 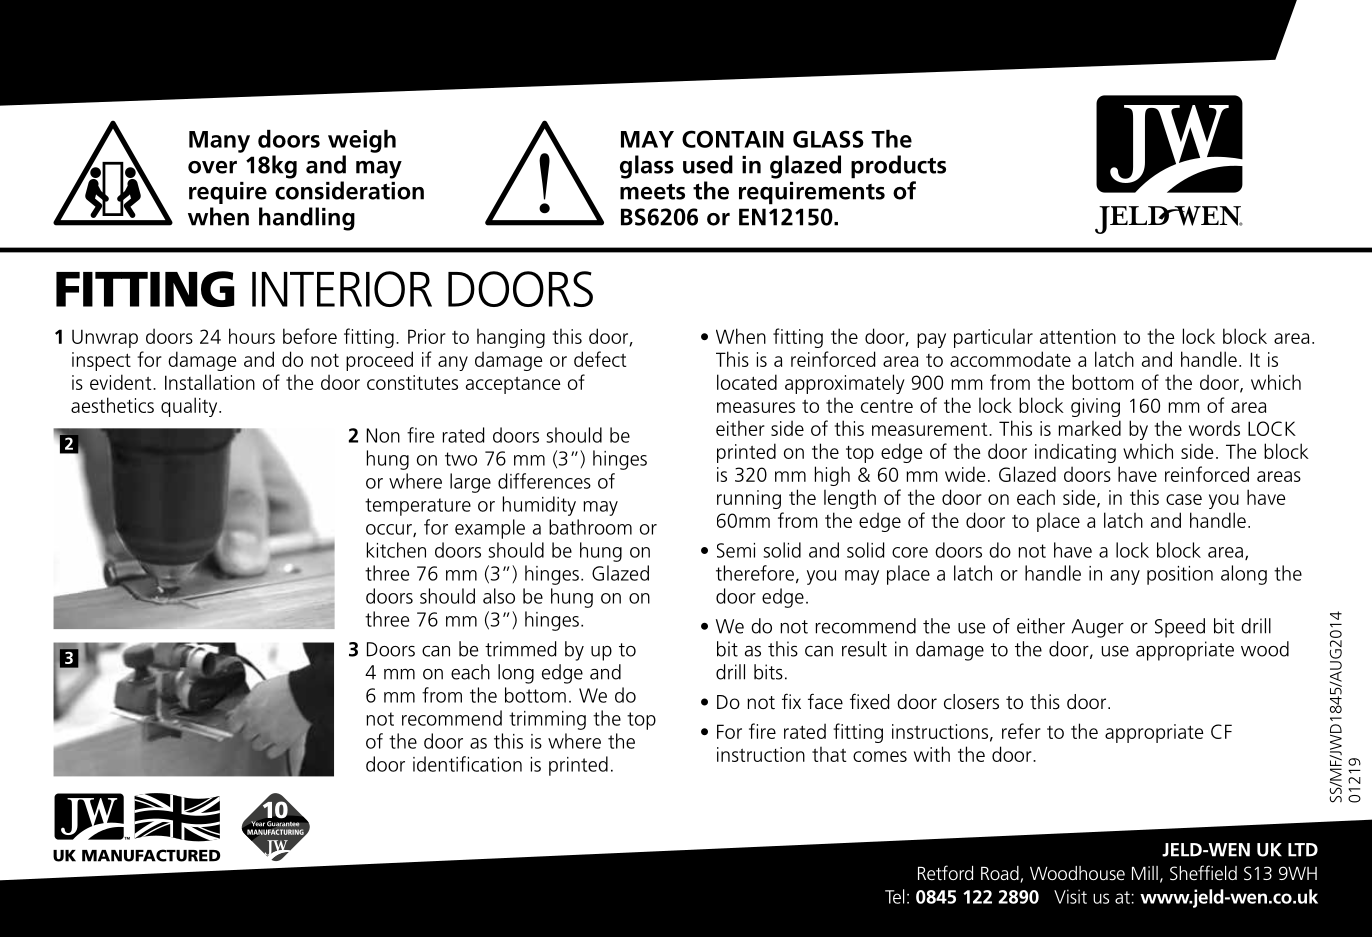 What do you see at coordinates (467, 764) in the image?
I see `identification` at bounding box center [467, 764].
